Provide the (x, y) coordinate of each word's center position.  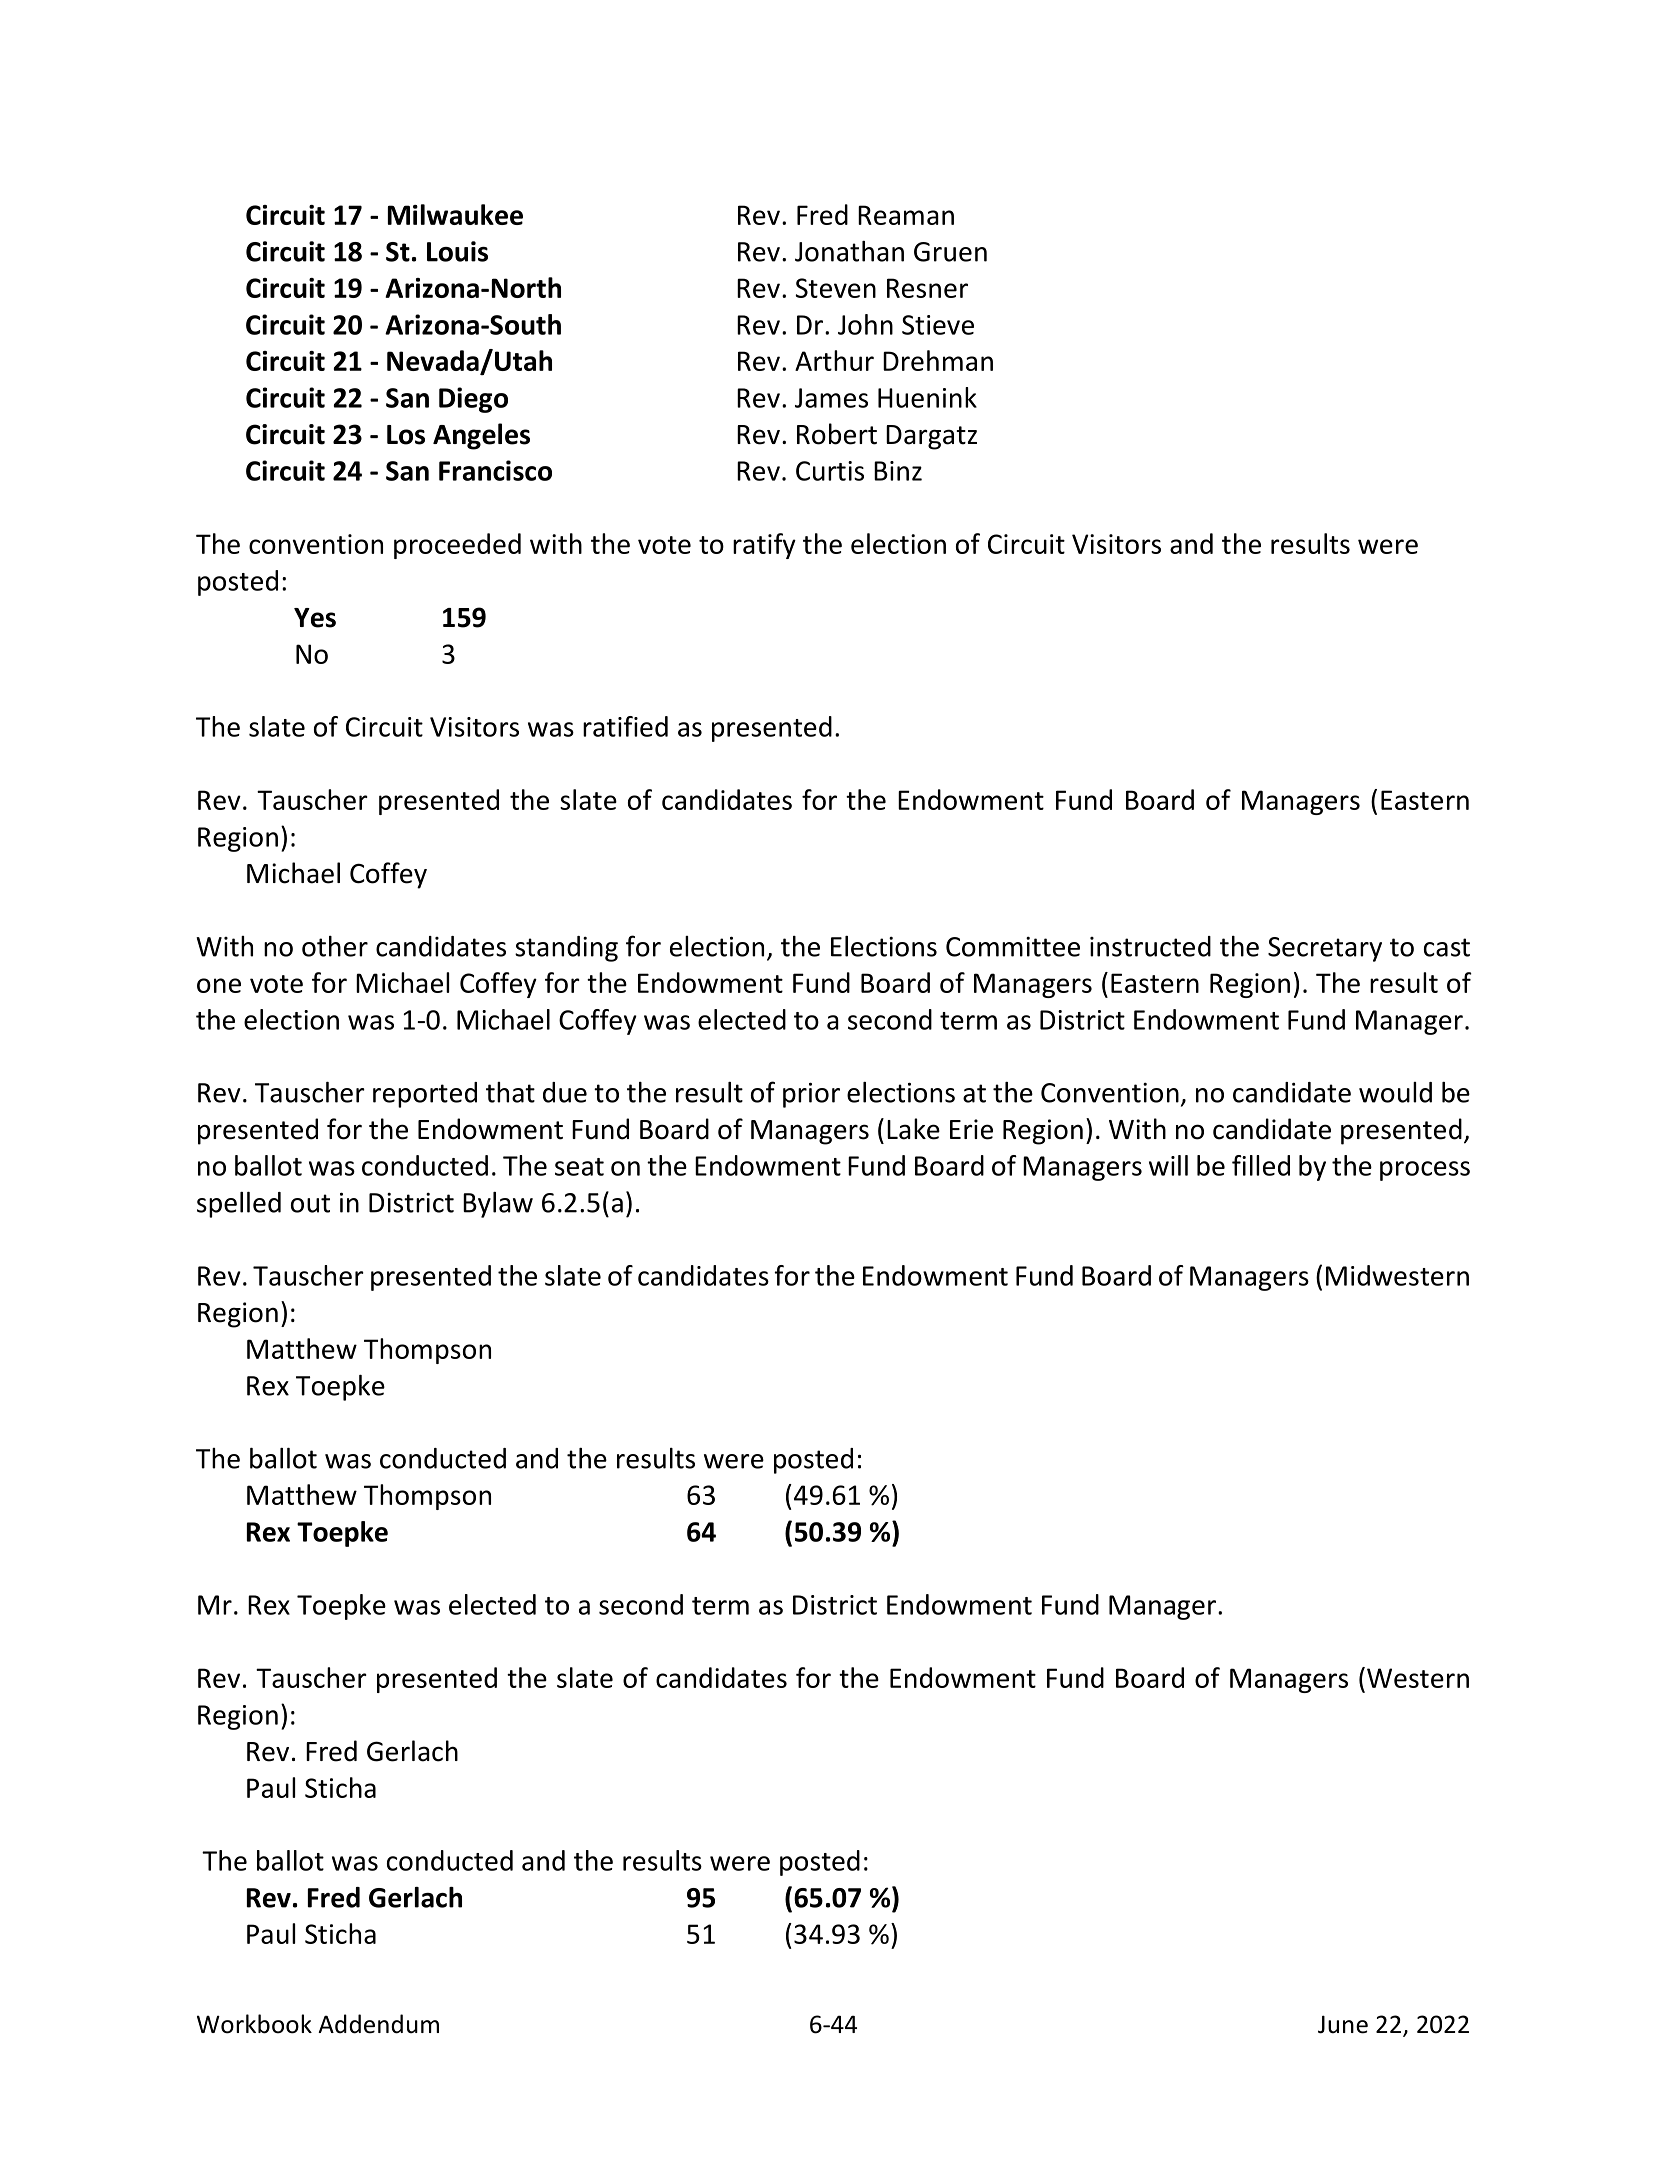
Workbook (254, 2024)
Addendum (378, 2024)
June (1343, 2024)
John (865, 324)
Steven (836, 288)
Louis (457, 251)
